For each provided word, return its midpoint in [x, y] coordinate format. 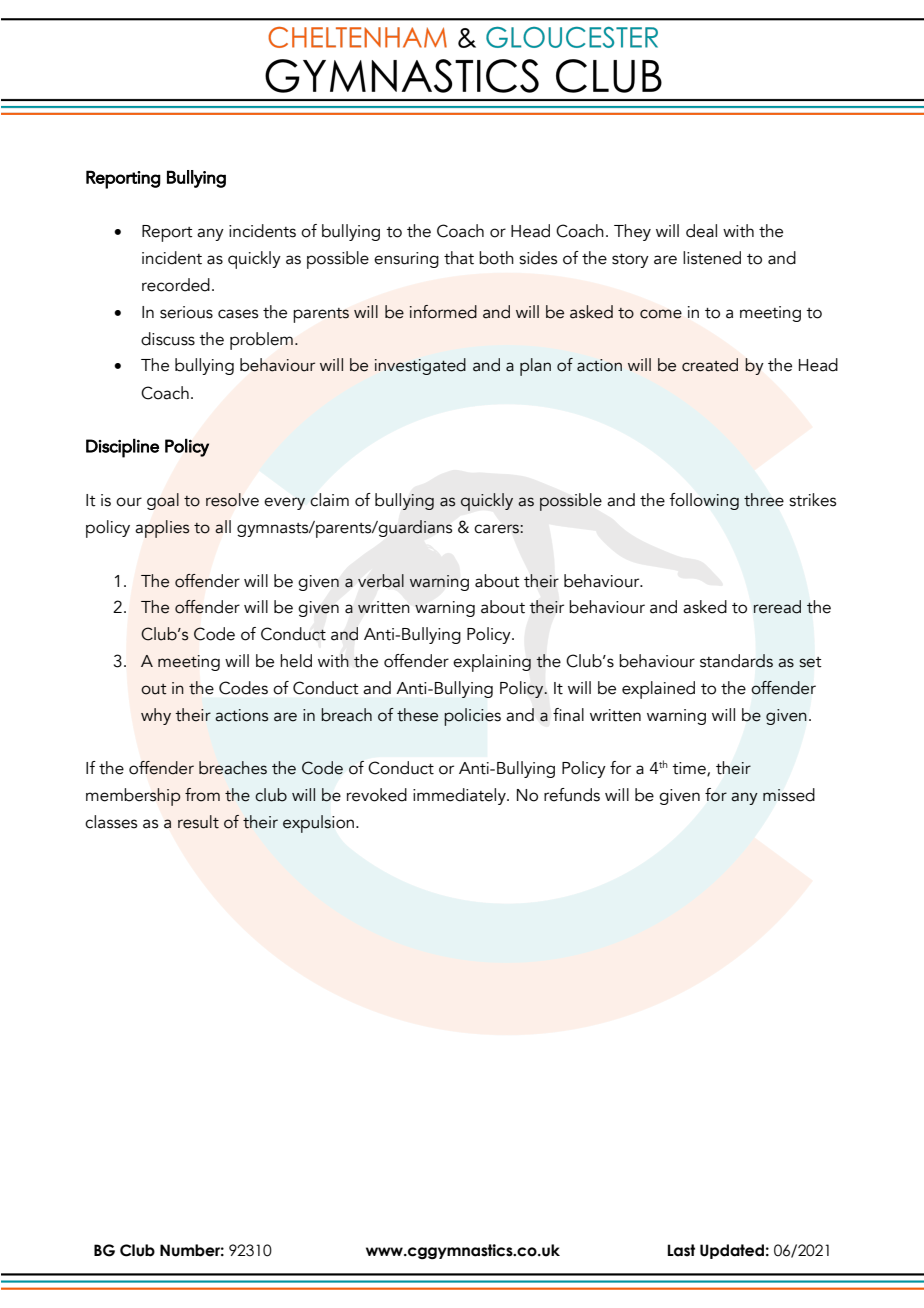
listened [712, 258]
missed [789, 795]
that [459, 258]
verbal [381, 581]
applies [162, 529]
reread [777, 607]
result [198, 822]
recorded [176, 285]
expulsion [318, 824]
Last [681, 1250]
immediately [460, 796]
